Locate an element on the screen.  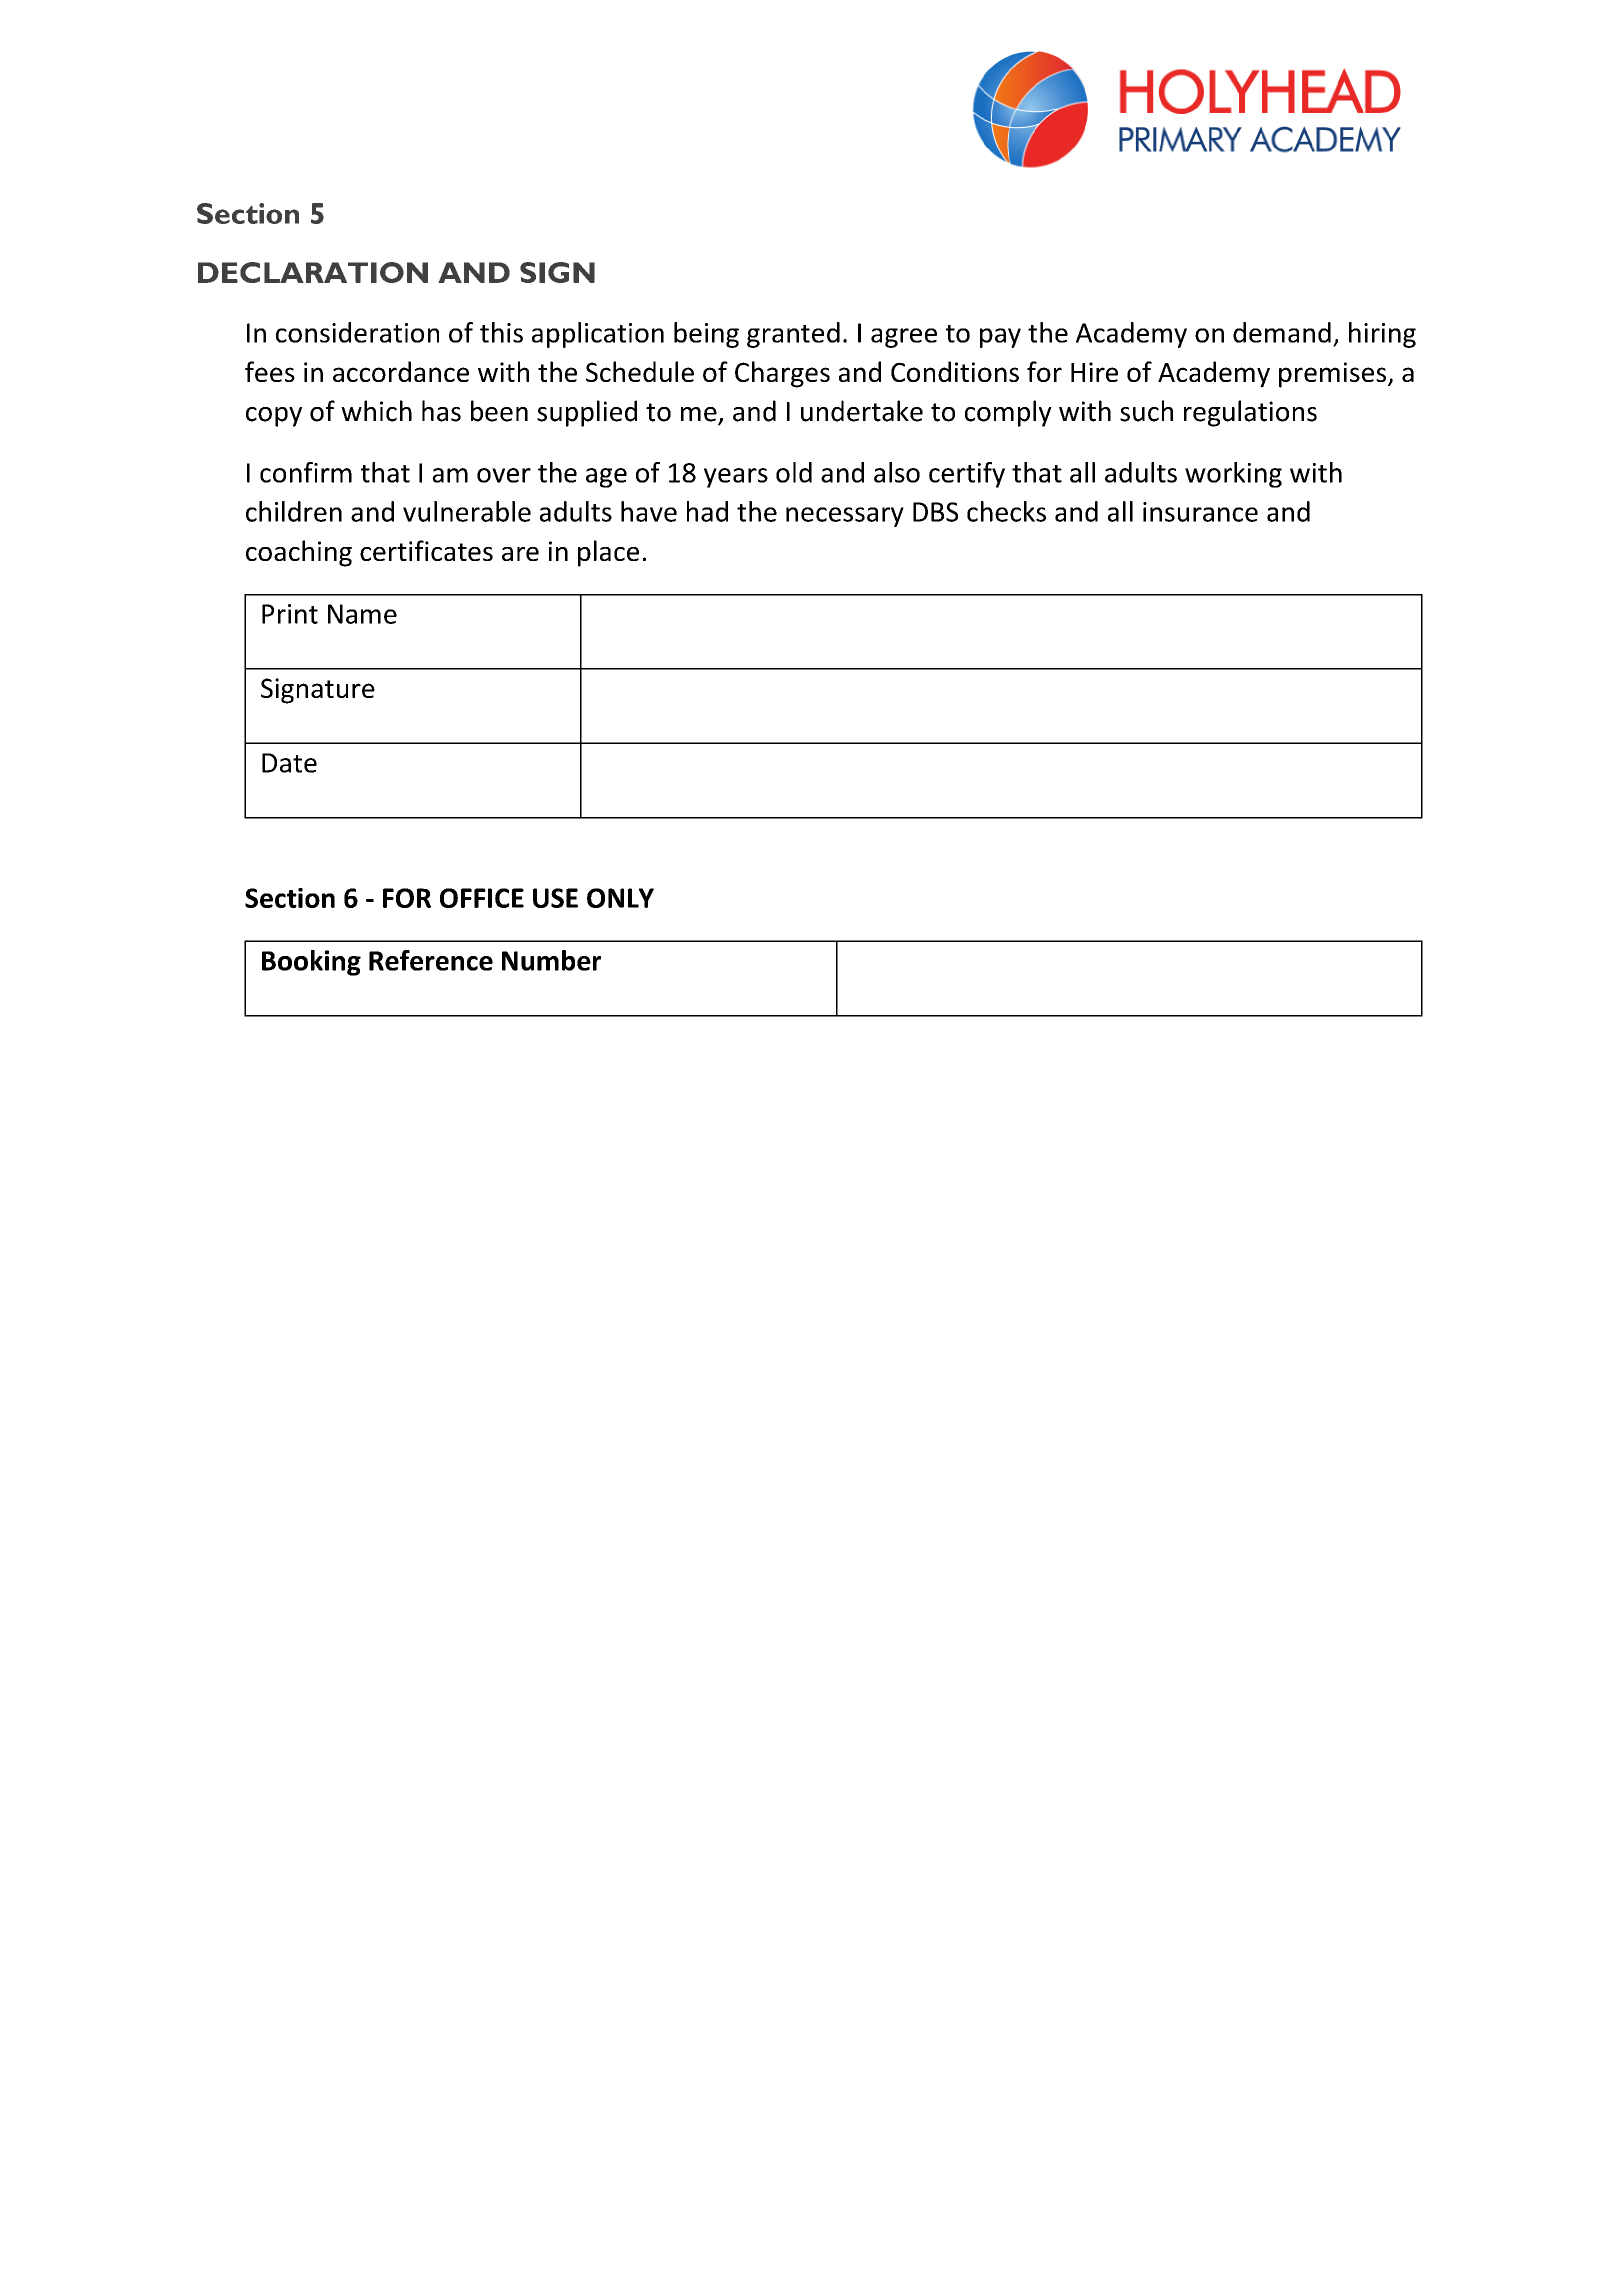
demand is located at coordinates (1282, 332).
